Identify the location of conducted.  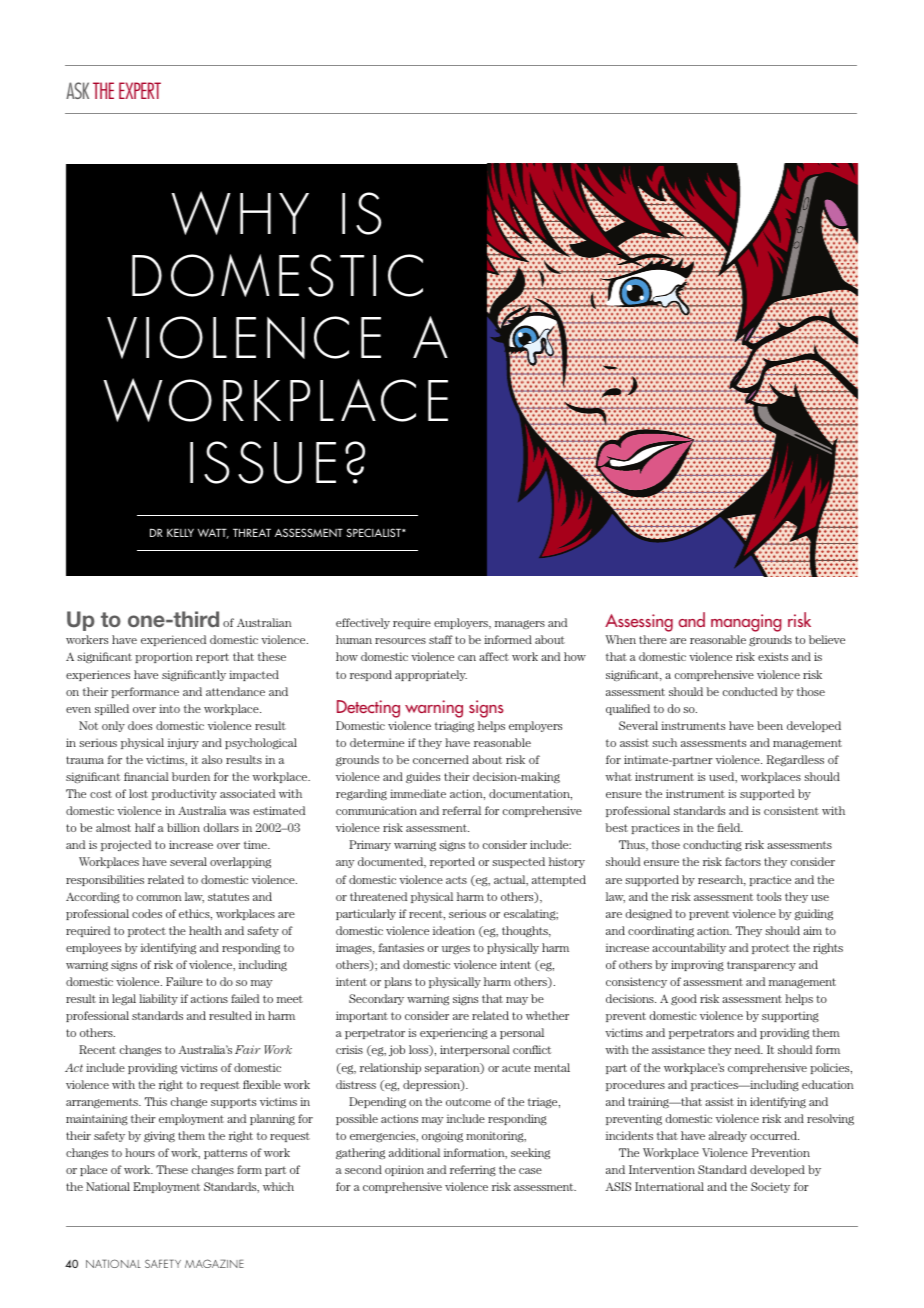
(750, 691).
